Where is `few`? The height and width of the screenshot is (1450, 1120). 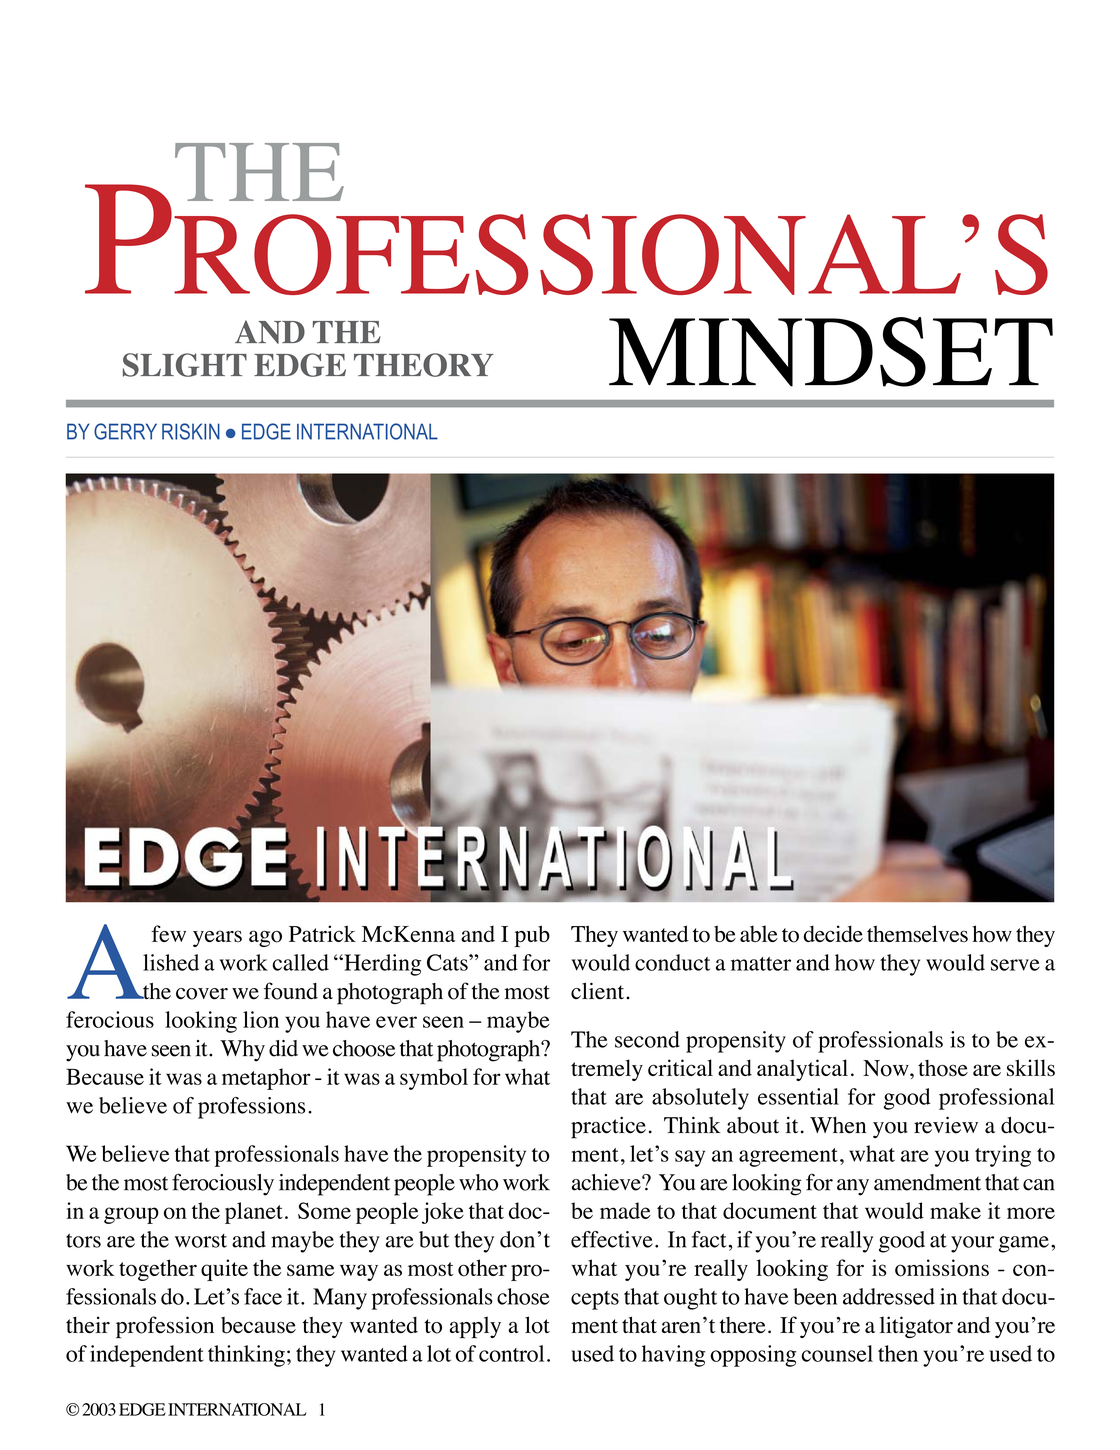 few is located at coordinates (168, 933).
